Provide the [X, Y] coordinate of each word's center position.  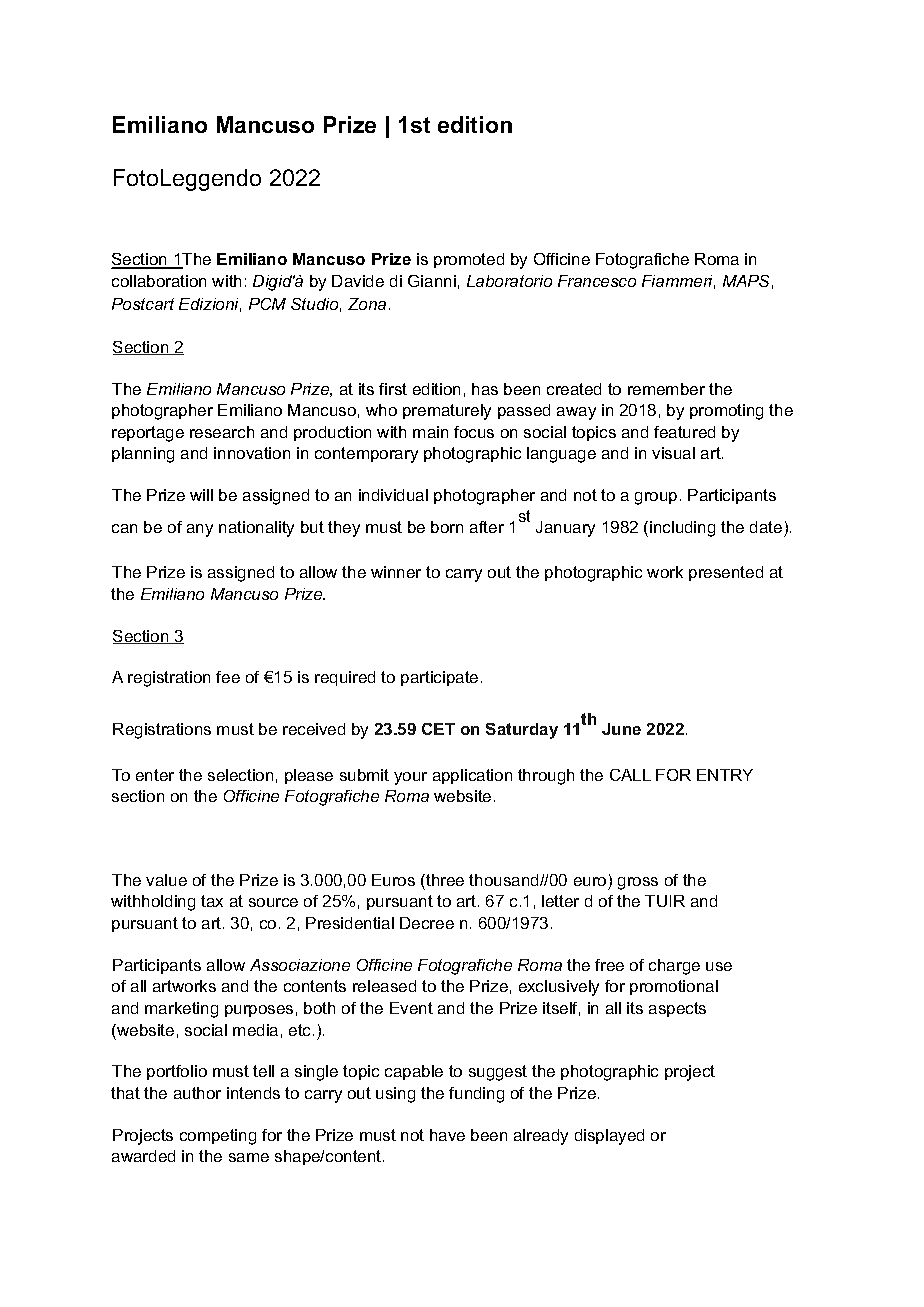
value [166, 880]
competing [218, 1137]
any [200, 530]
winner [396, 572]
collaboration [159, 281]
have [447, 1135]
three [444, 880]
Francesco [597, 281]
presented [726, 573]
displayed [609, 1137]
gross [638, 883]
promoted [469, 260]
